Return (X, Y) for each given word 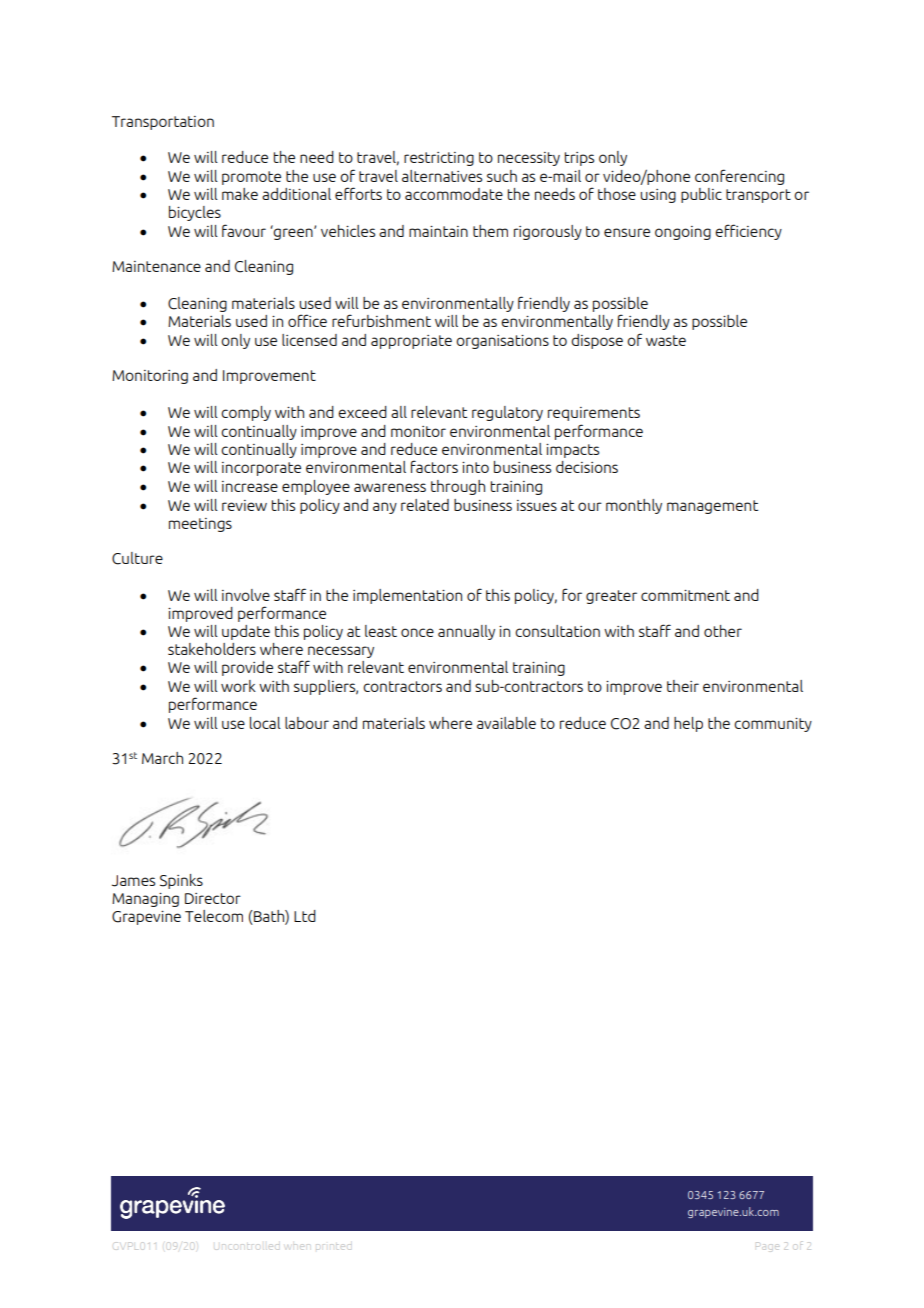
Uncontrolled (247, 1247)
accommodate (454, 194)
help (688, 724)
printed (333, 1247)
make (240, 194)
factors (434, 466)
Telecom (214, 916)
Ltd (305, 916)
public (701, 195)
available (506, 723)
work (238, 686)
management (712, 507)
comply (246, 413)
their (683, 686)
